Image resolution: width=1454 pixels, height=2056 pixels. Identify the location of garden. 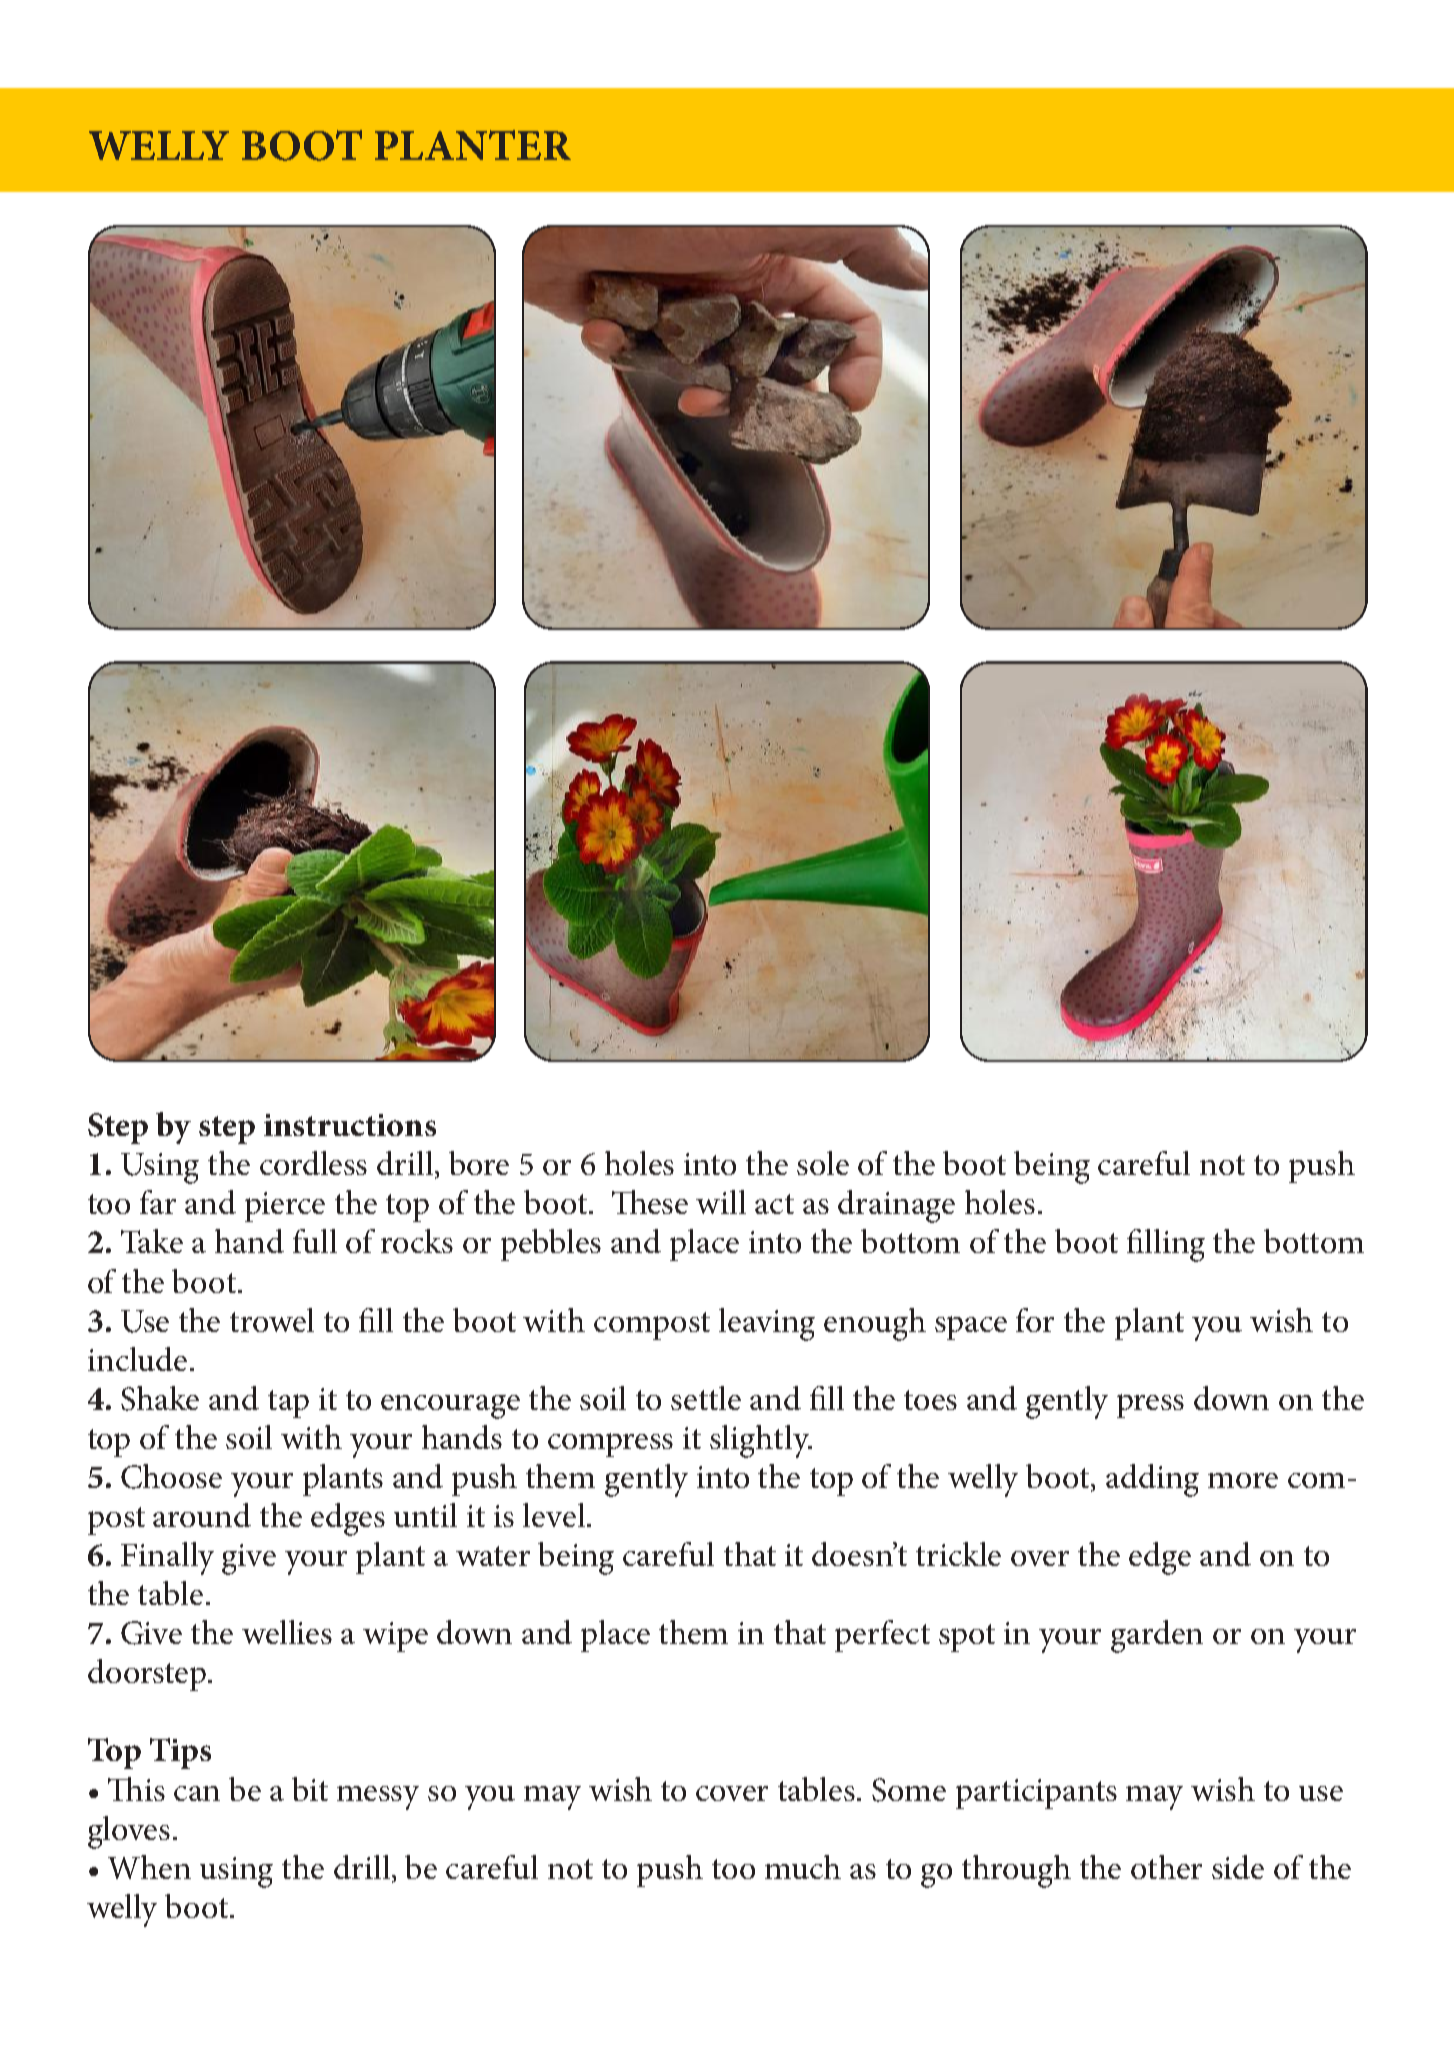
(1157, 1636).
